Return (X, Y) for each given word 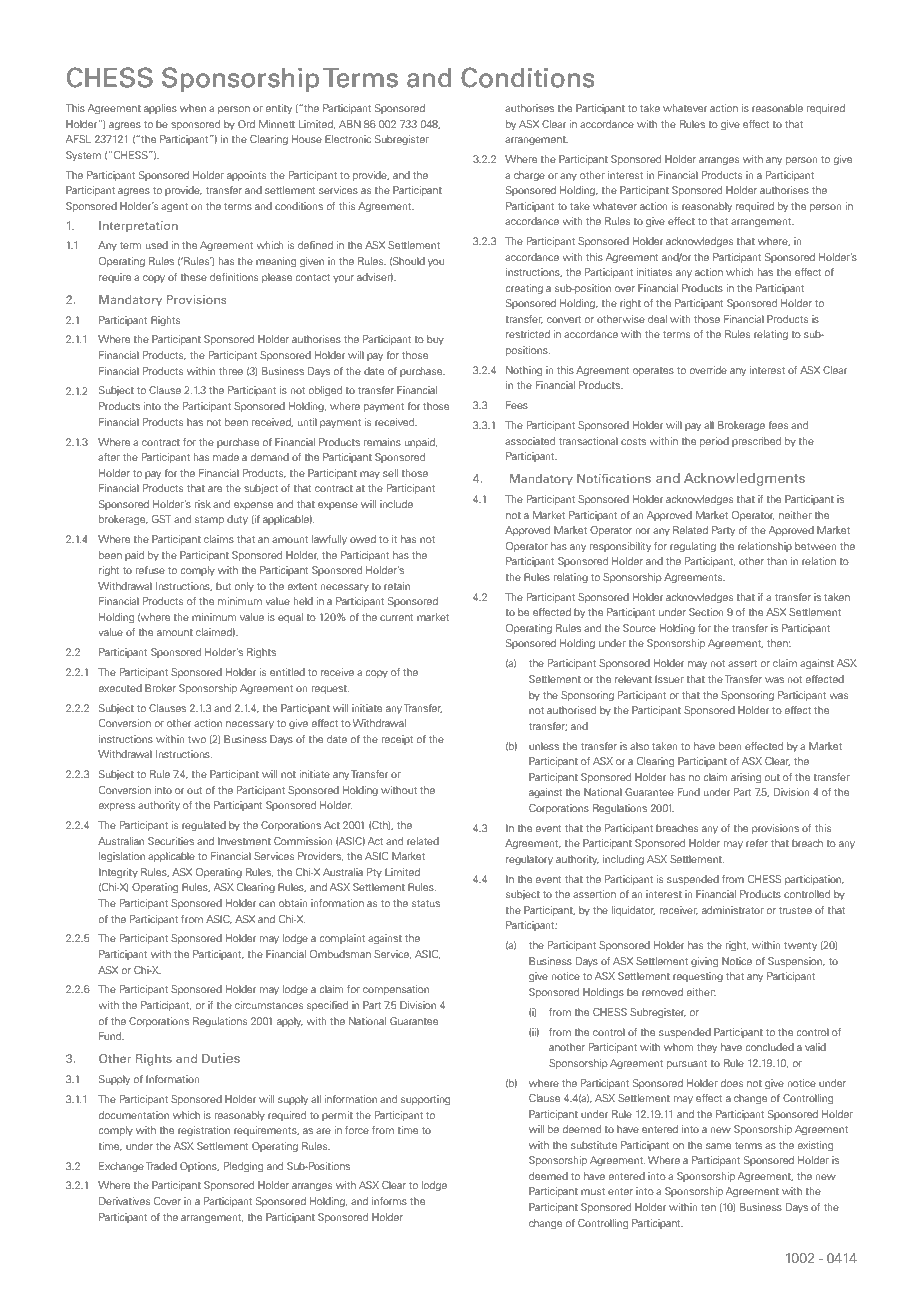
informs (389, 1201)
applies (160, 109)
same (718, 1146)
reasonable (777, 108)
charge (529, 176)
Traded (161, 1166)
